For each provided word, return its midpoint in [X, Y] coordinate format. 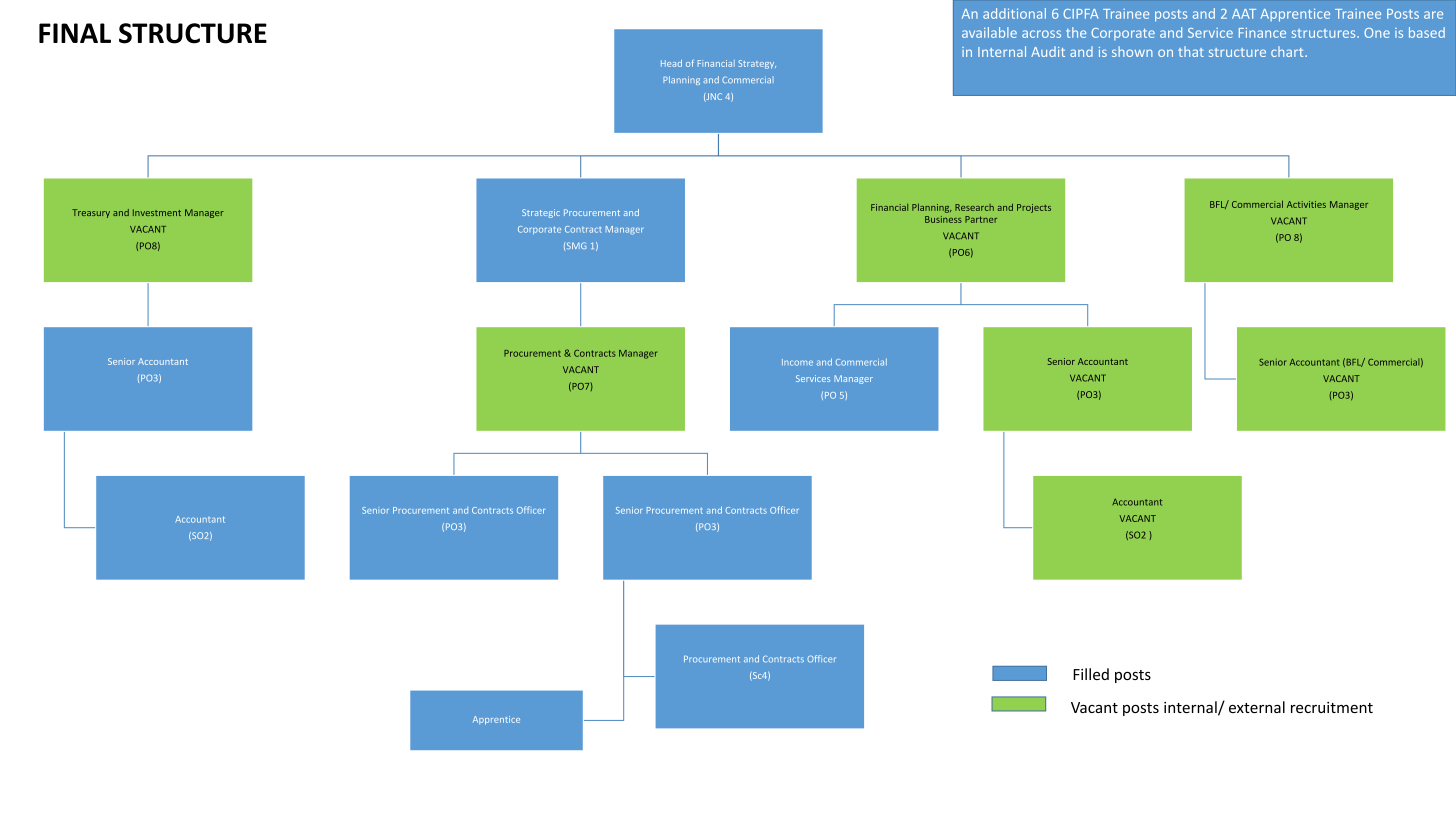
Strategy [757, 64]
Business [943, 219]
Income [797, 362]
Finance [1262, 33]
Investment [157, 212]
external [1257, 707]
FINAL [75, 33]
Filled [1091, 674]
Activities [1306, 204]
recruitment [1332, 707]
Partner [981, 219]
